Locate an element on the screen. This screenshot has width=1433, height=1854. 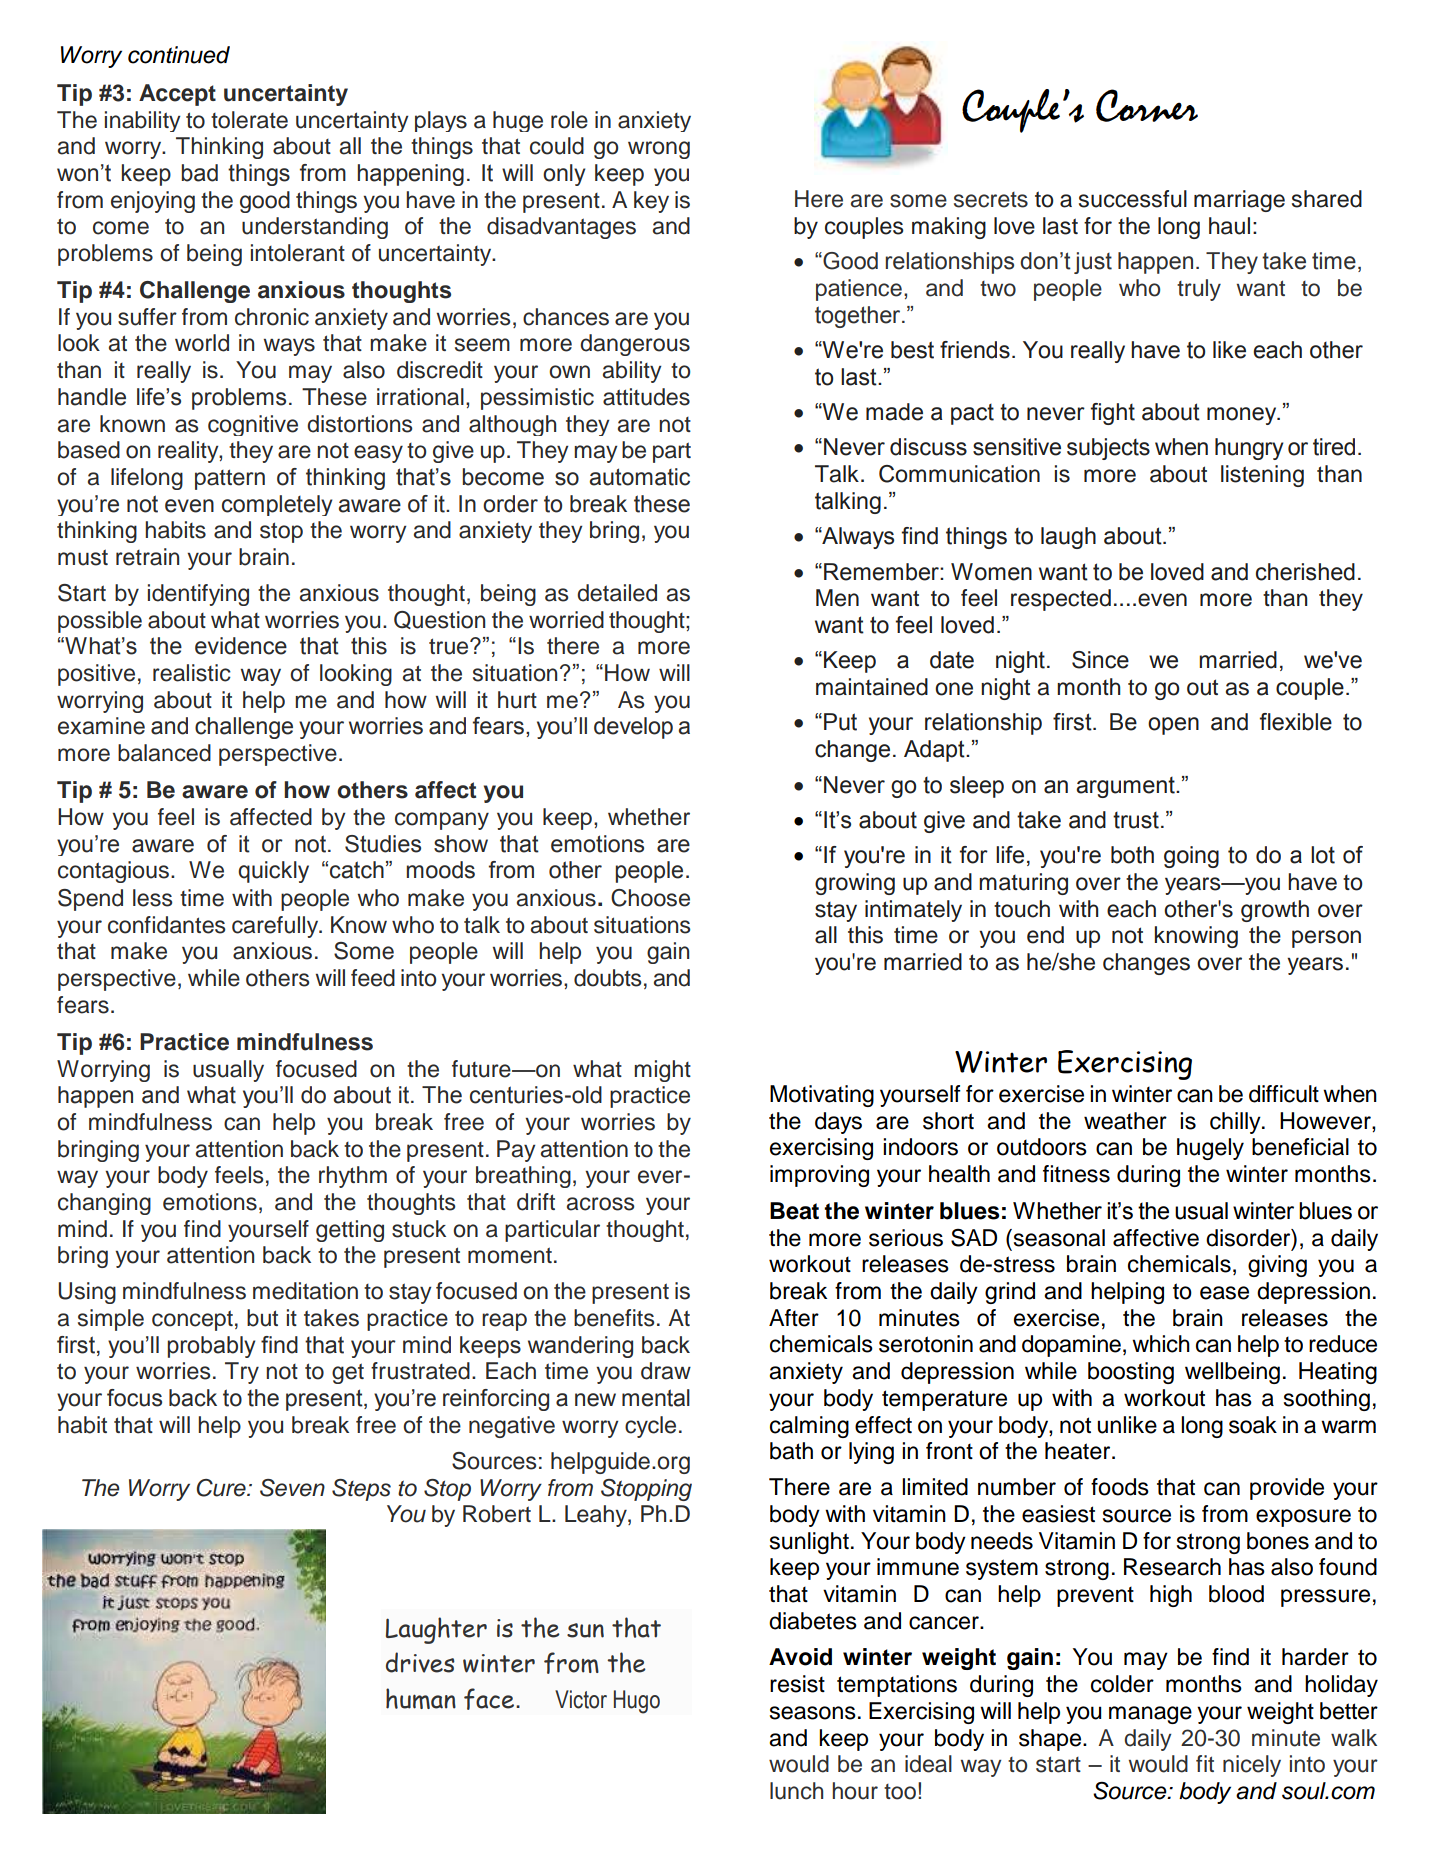
which is located at coordinates (1161, 1344).
